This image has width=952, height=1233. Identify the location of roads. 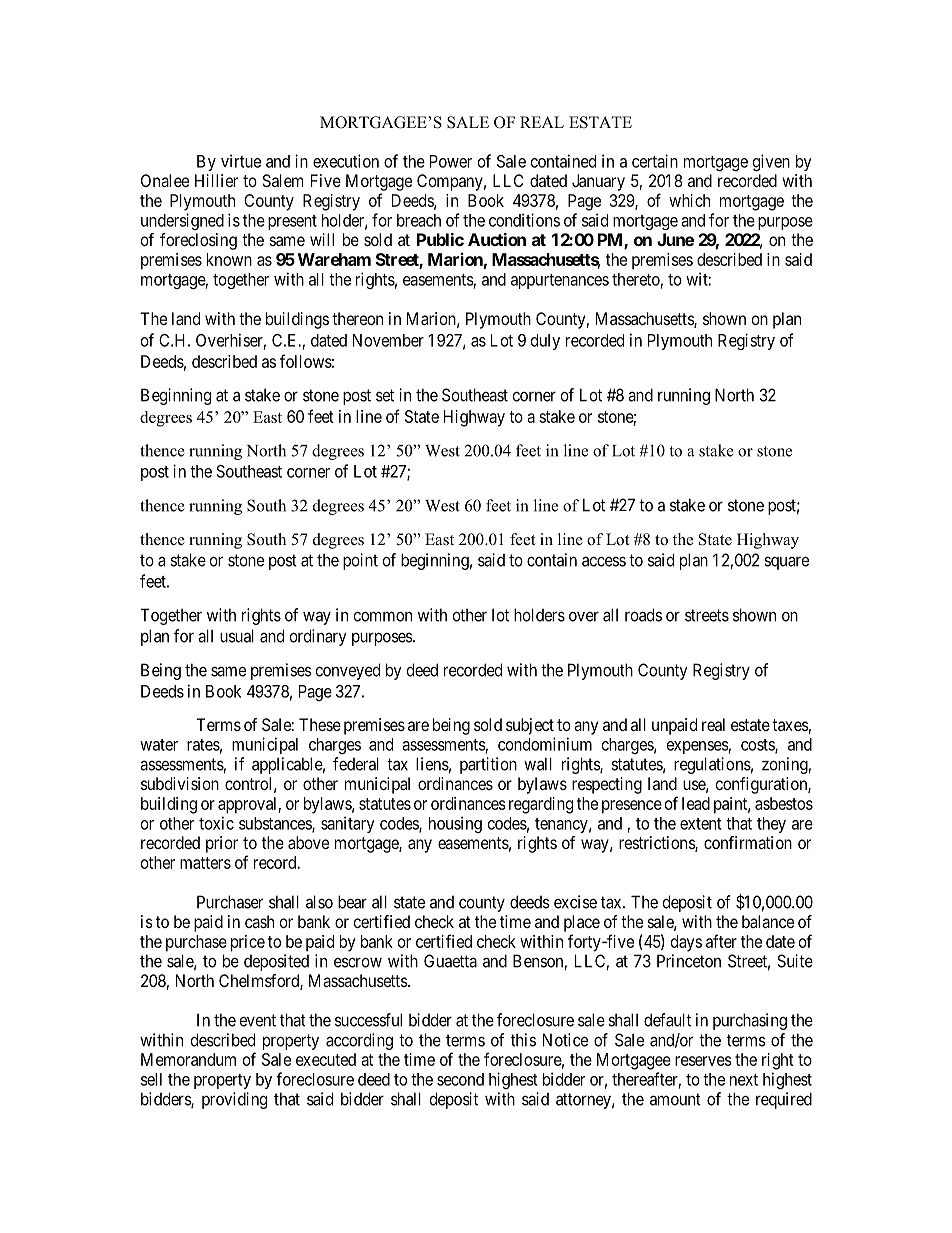
(643, 615).
